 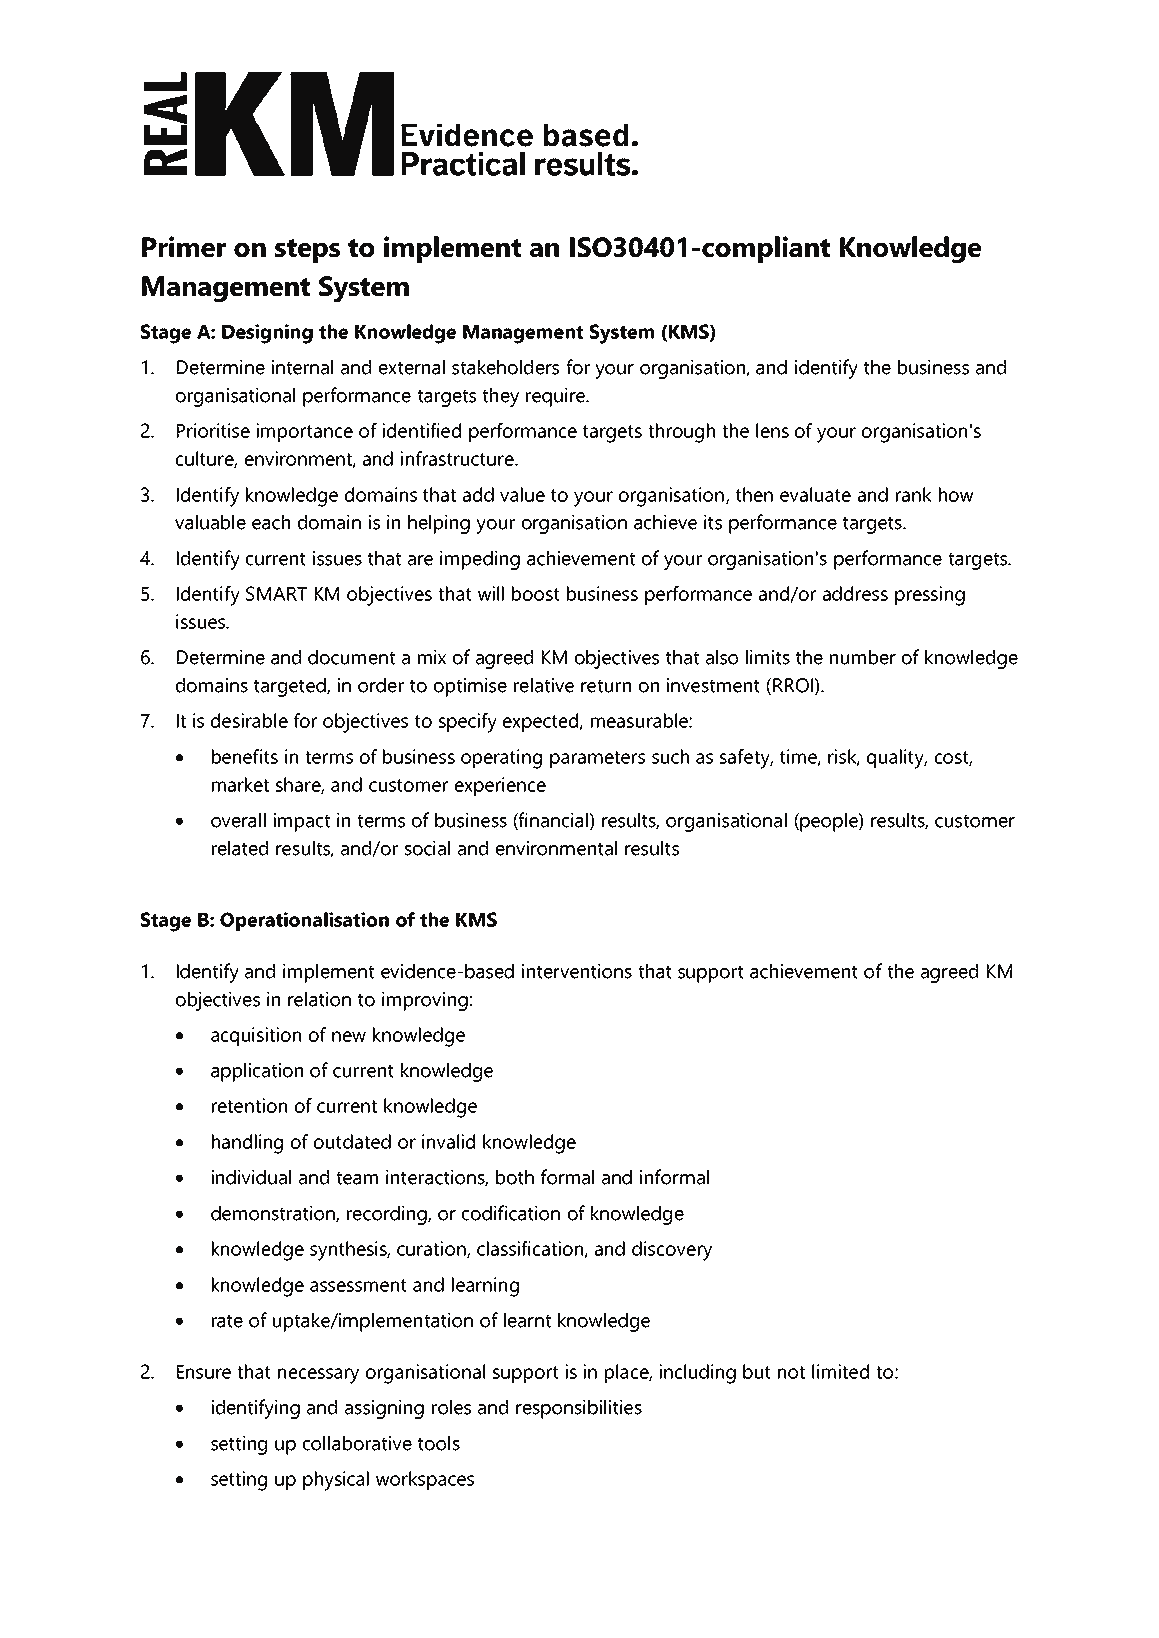 What do you see at coordinates (240, 848) in the screenshot?
I see `related` at bounding box center [240, 848].
